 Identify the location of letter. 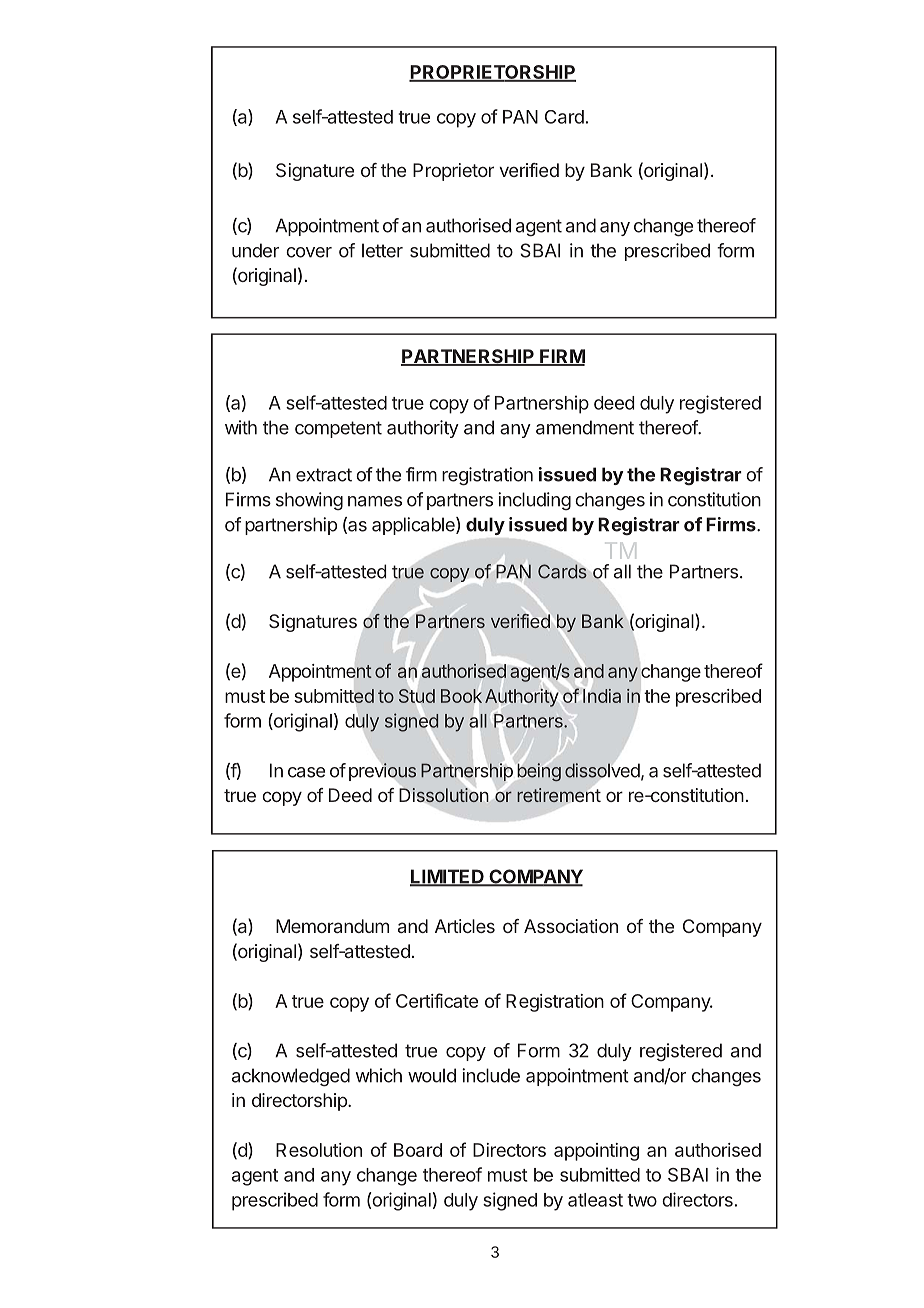
(382, 250).
